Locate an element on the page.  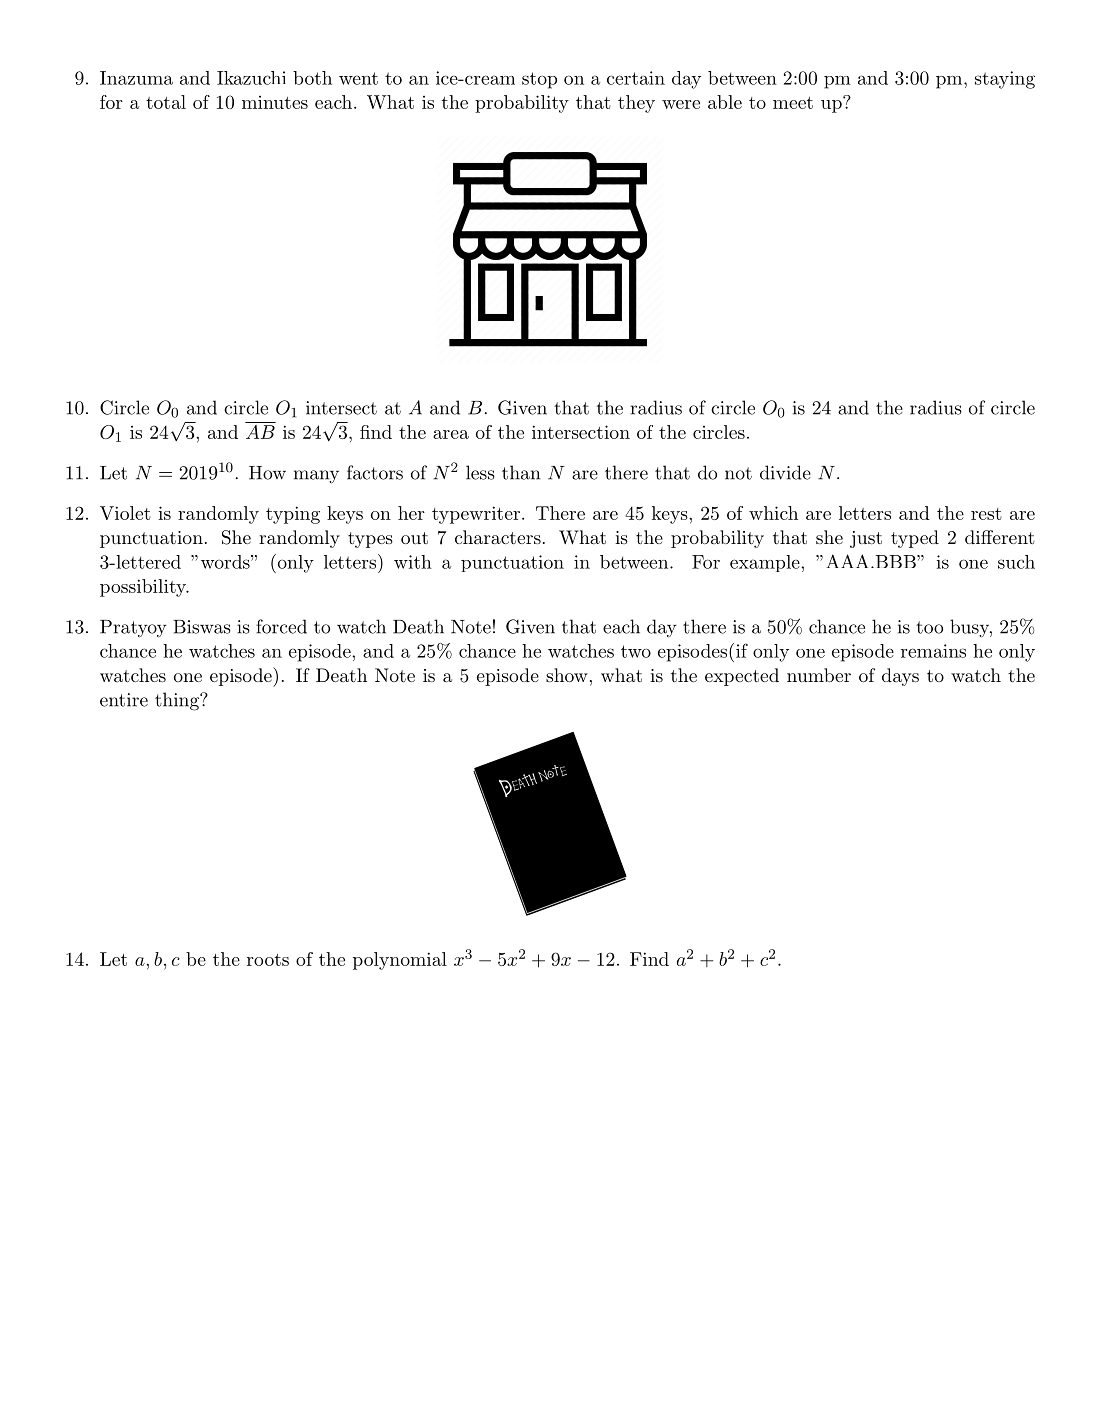
stop is located at coordinates (539, 80).
